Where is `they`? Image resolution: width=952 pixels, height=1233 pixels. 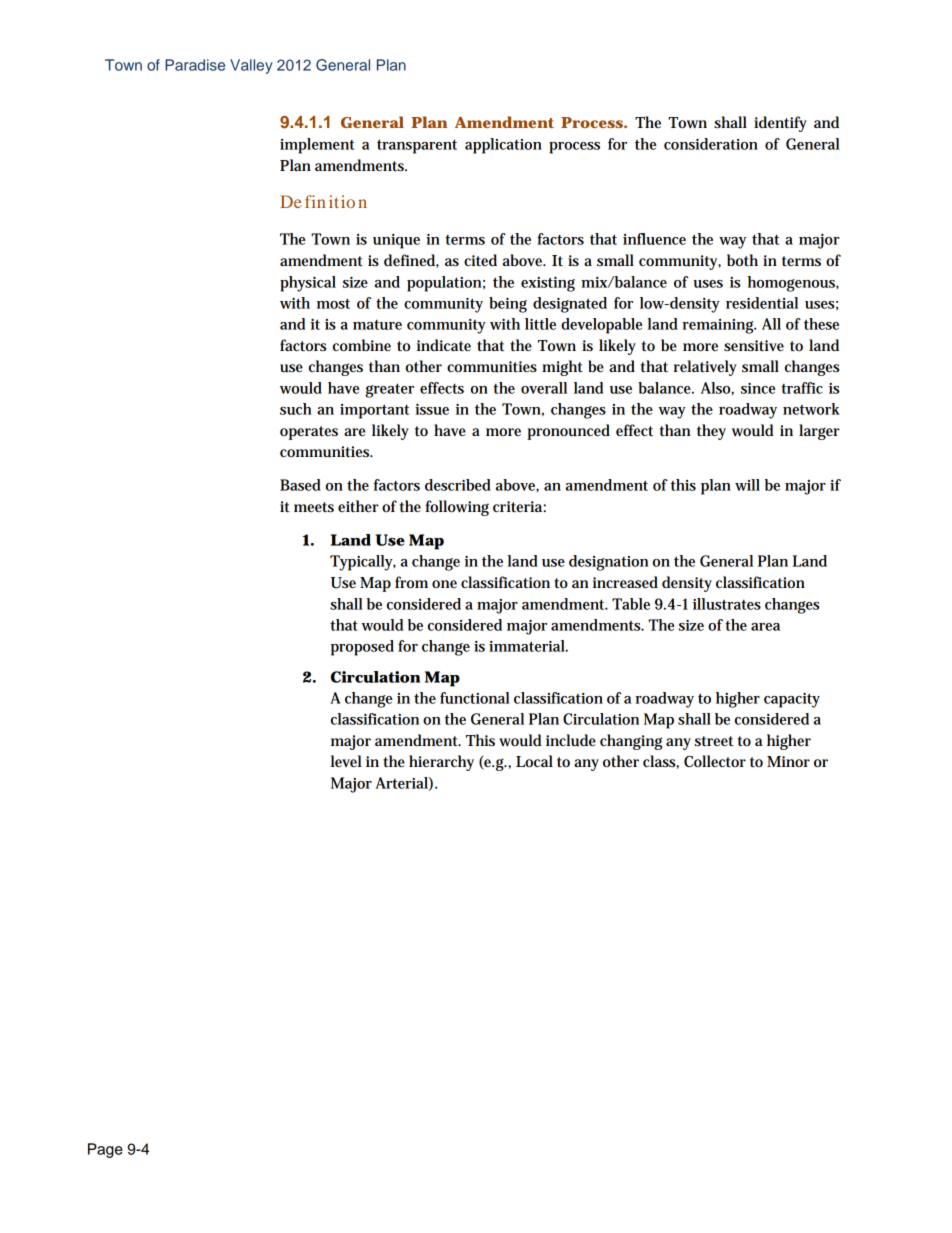 they is located at coordinates (711, 432).
